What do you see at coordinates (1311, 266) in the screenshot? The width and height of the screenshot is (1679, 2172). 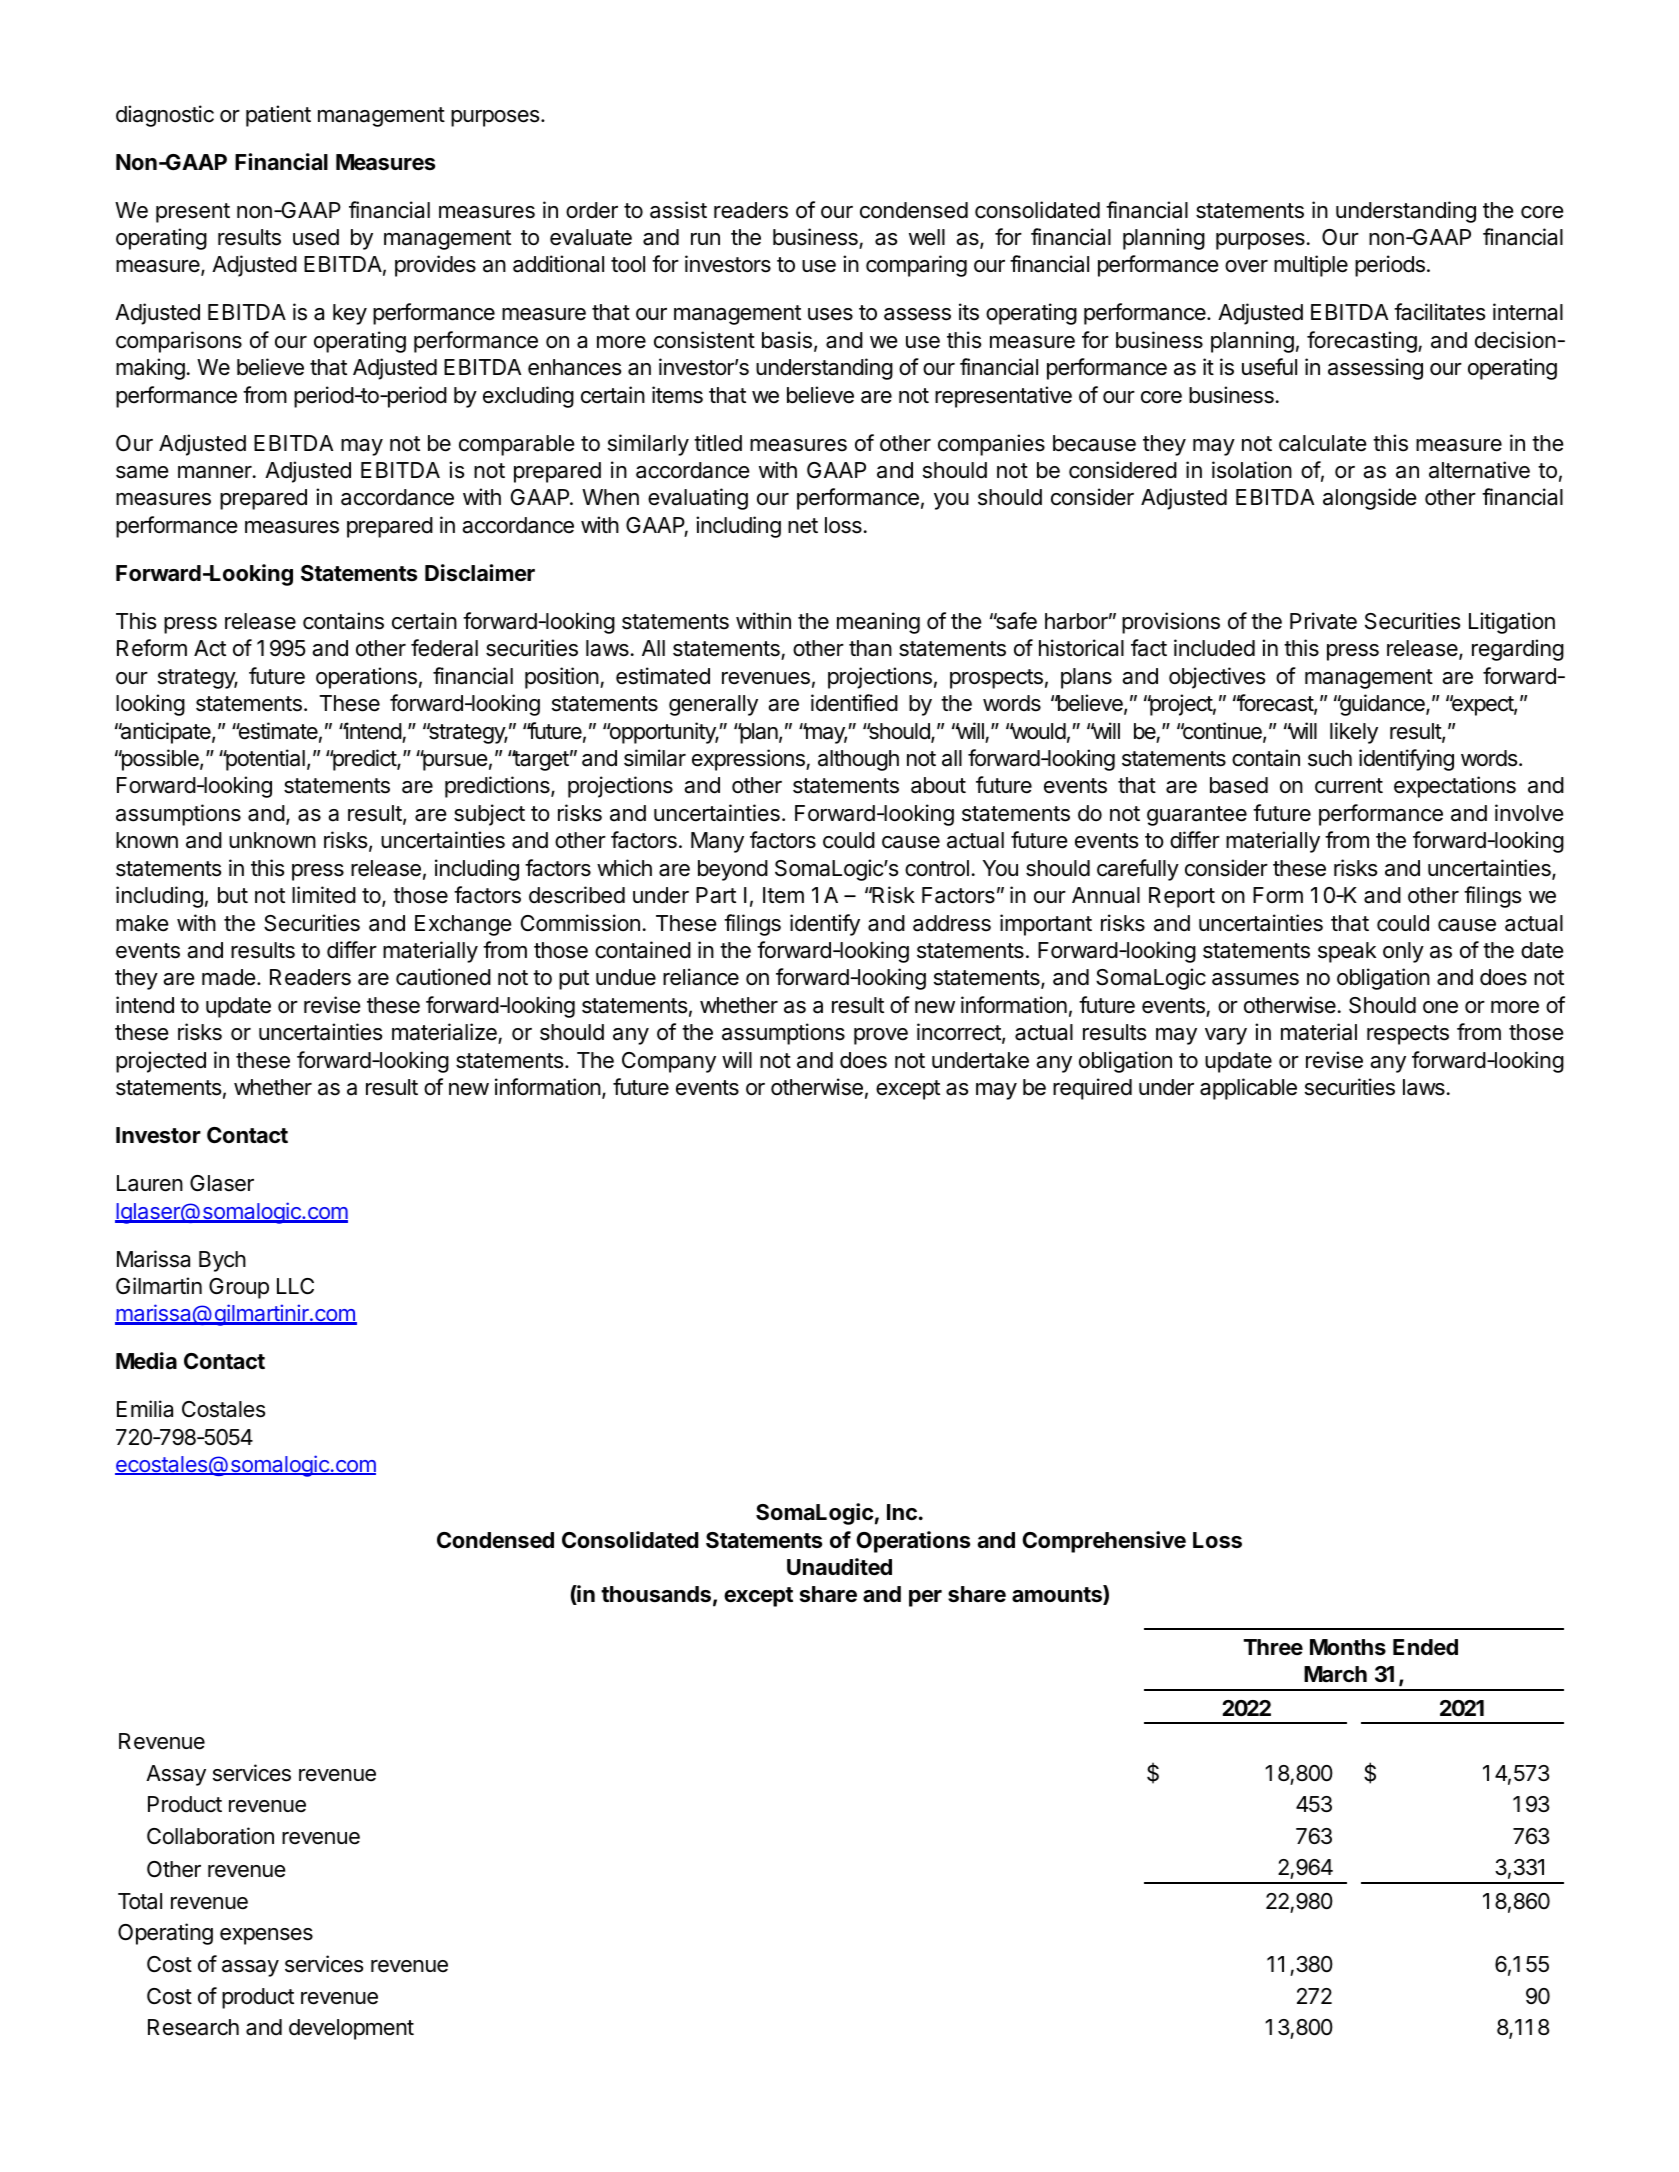 I see `multiple` at bounding box center [1311, 266].
